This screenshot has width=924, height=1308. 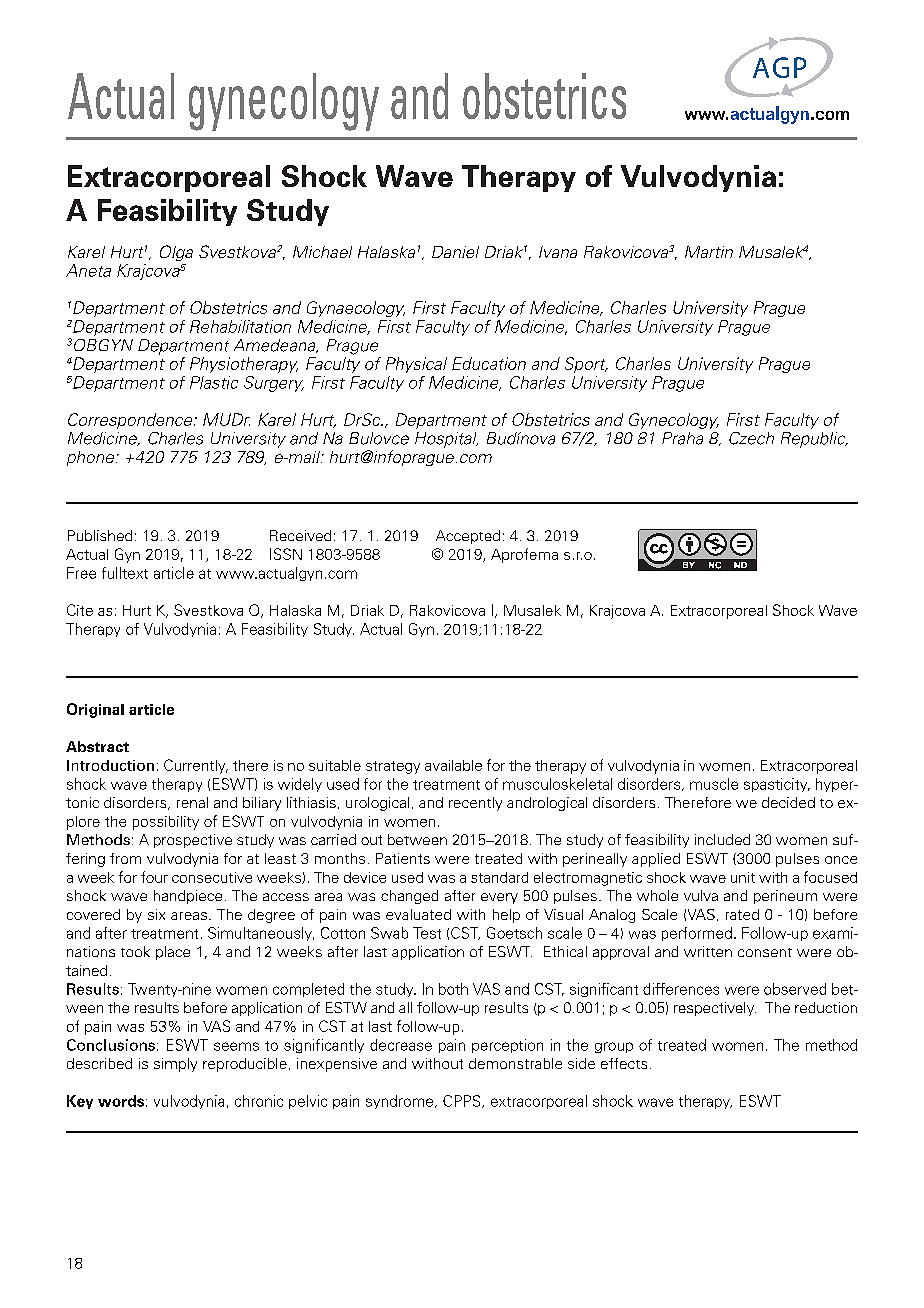 I want to click on simply, so click(x=175, y=1065).
